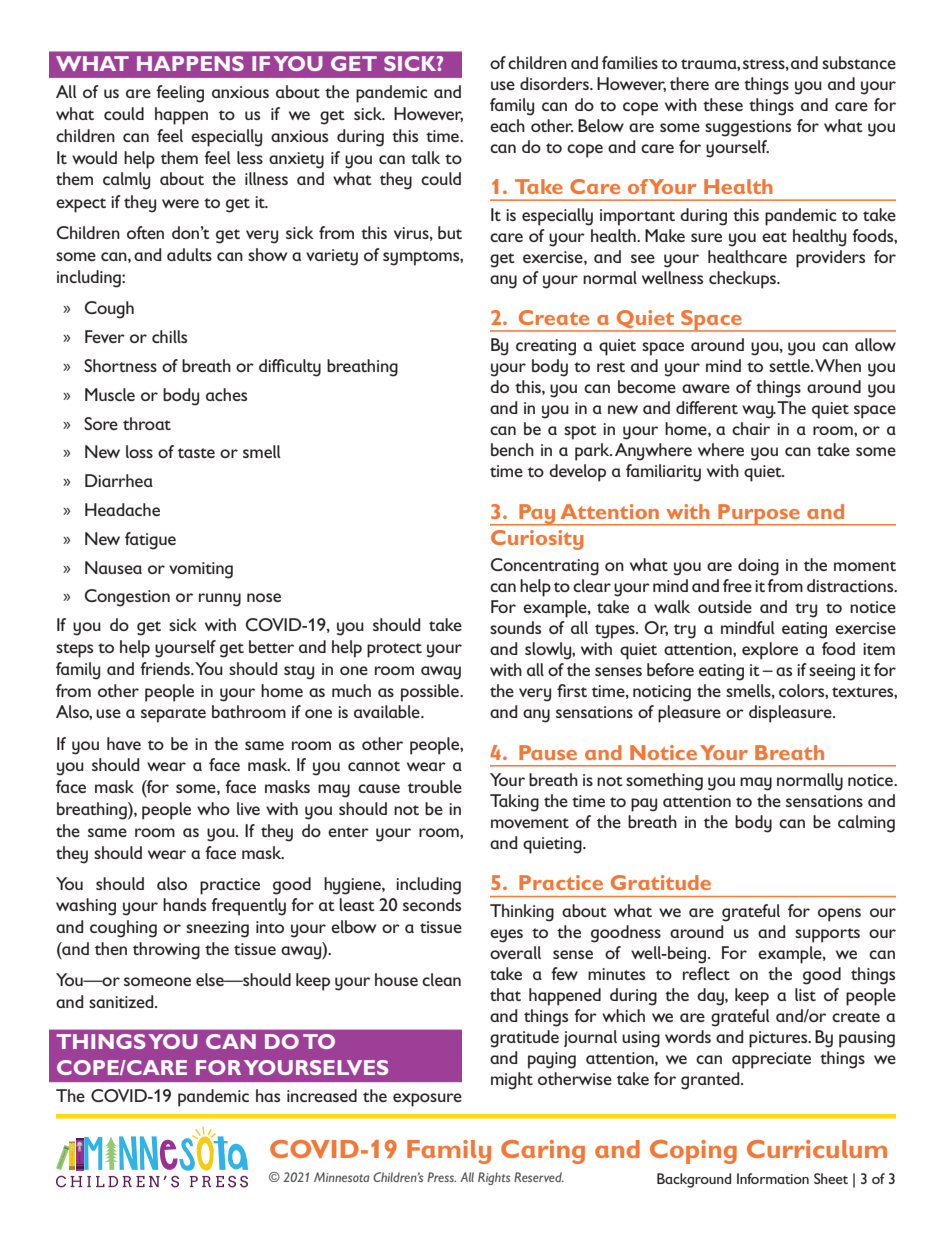  I want to click on Taking, so click(514, 803).
